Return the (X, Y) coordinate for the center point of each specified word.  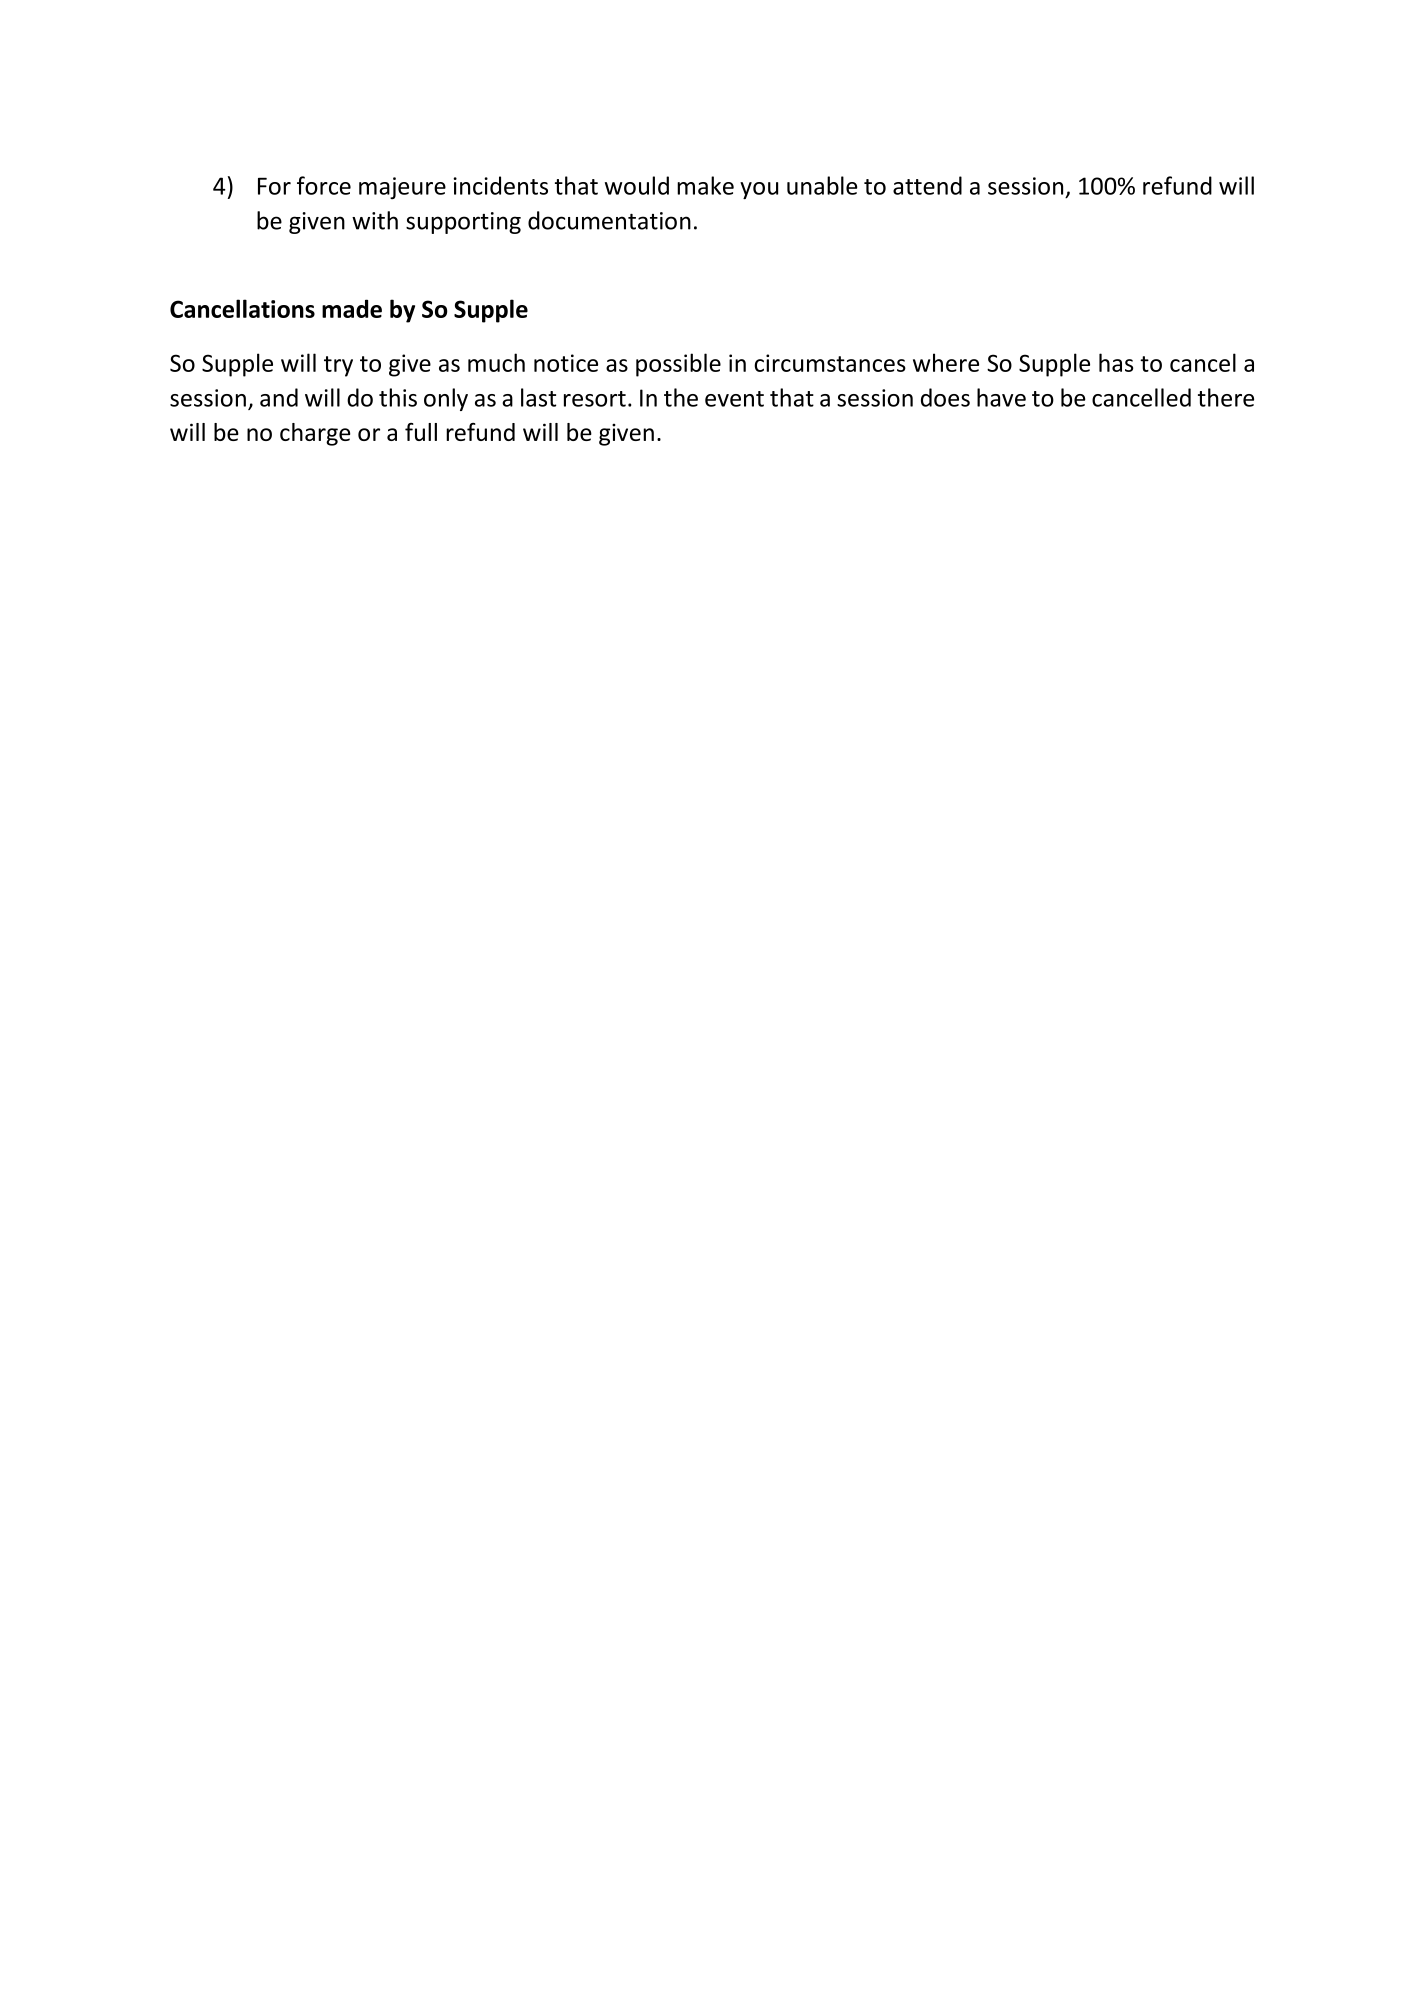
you (759, 190)
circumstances (830, 363)
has (1116, 362)
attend (927, 185)
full (421, 432)
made (352, 308)
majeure (402, 188)
